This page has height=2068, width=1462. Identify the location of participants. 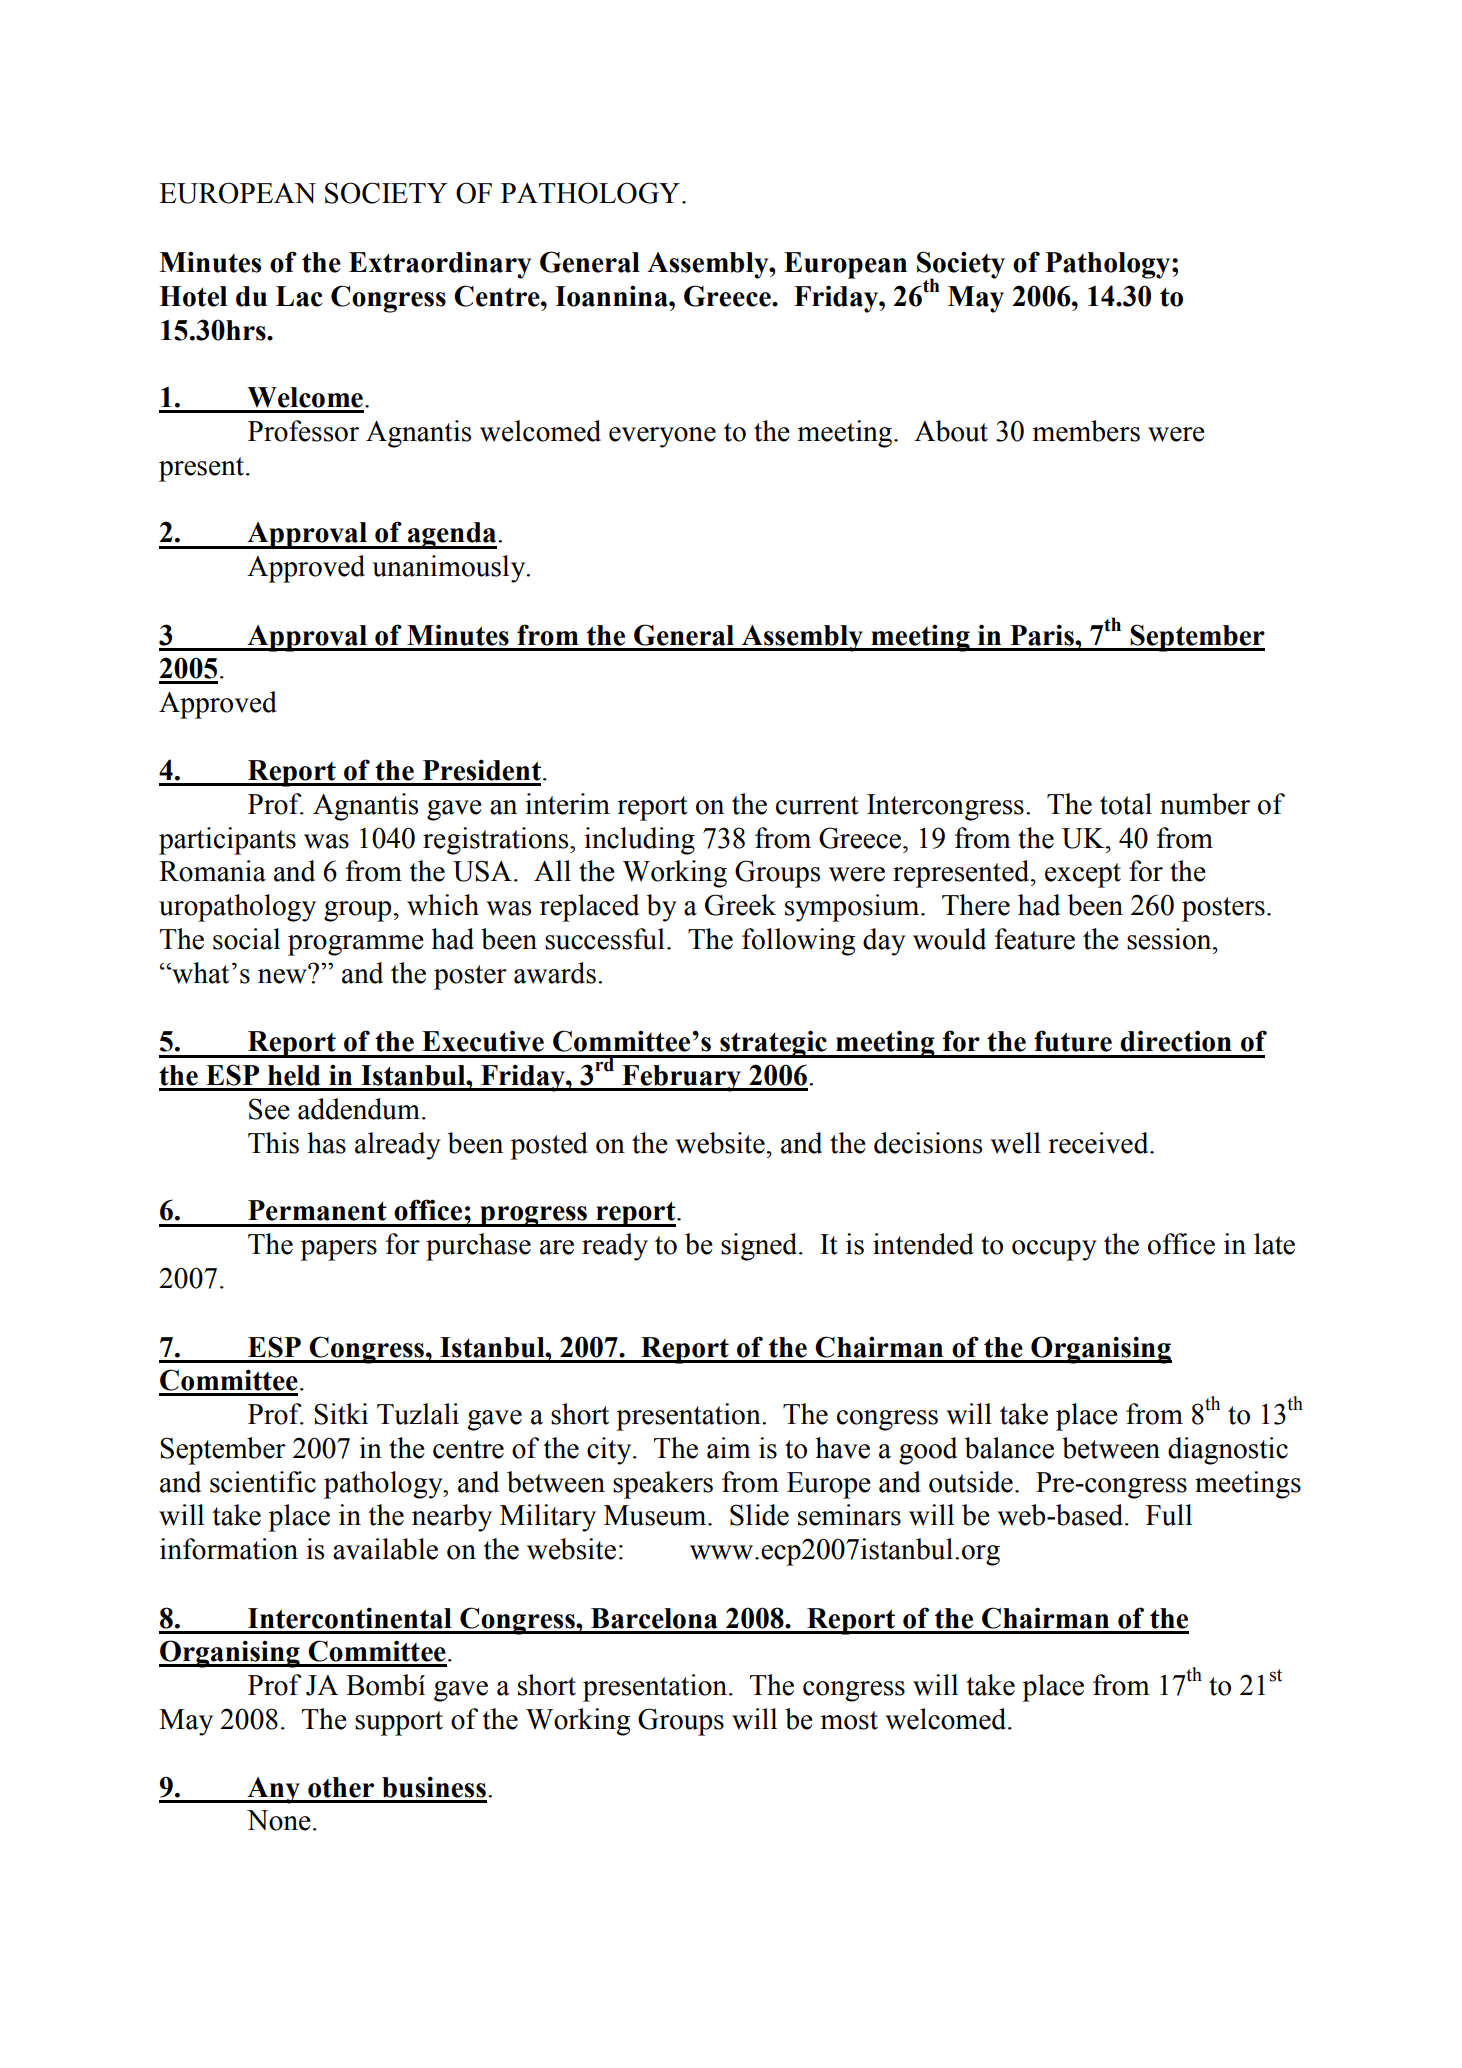
(227, 841).
